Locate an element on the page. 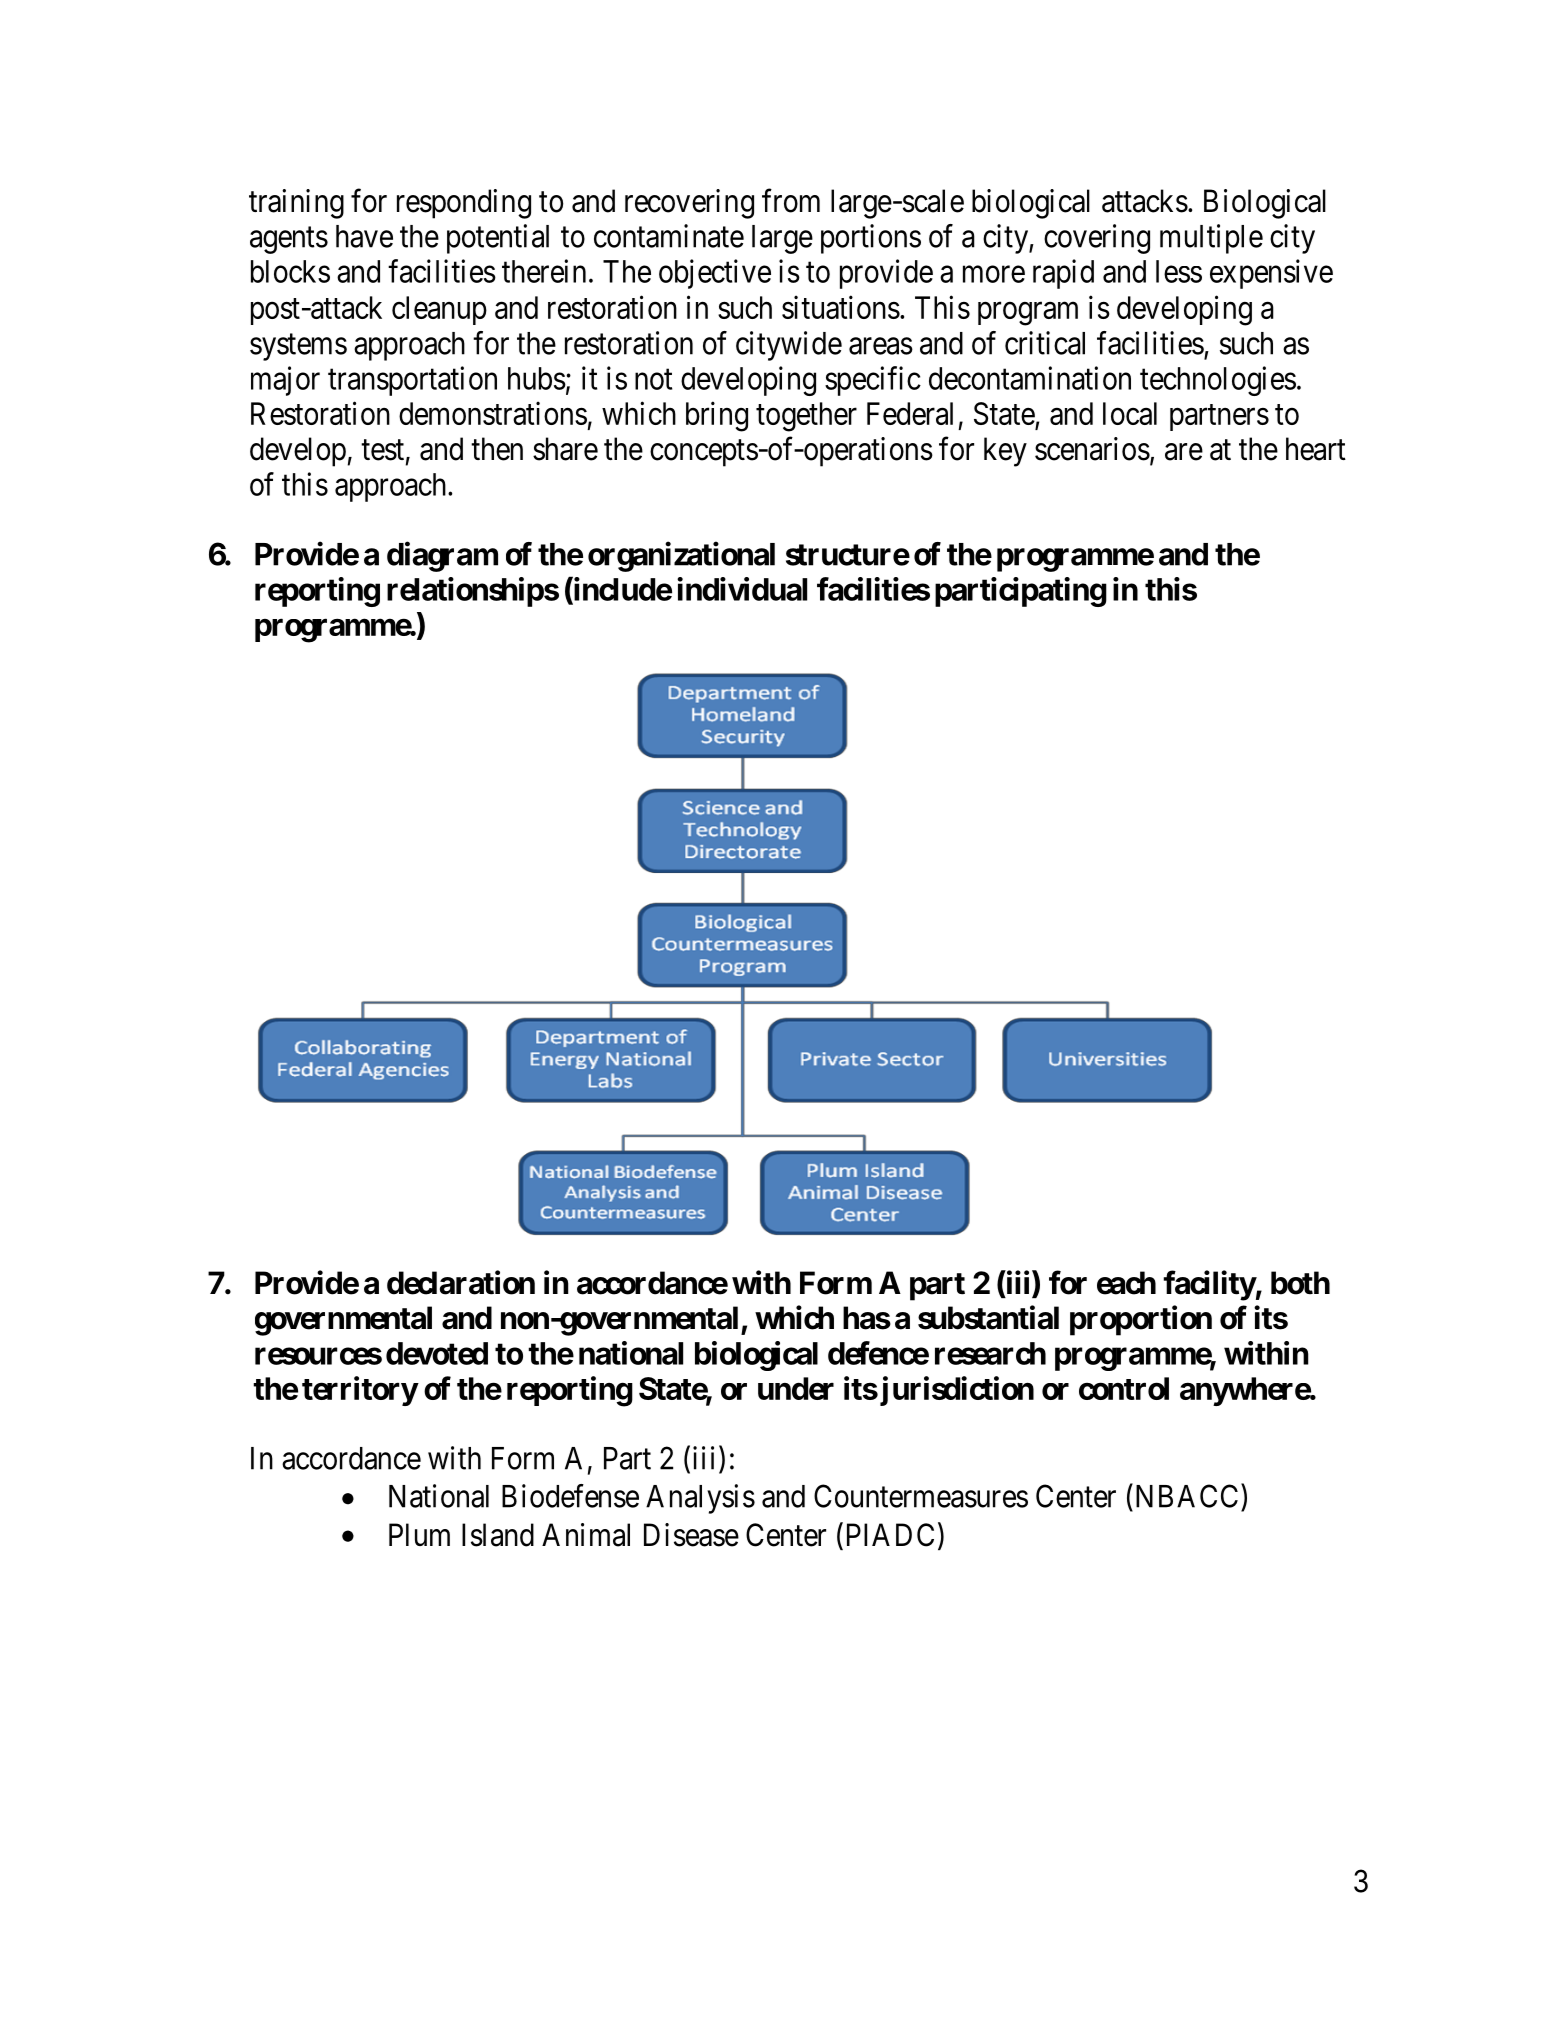 Image resolution: width=1567 pixels, height=2027 pixels. from is located at coordinates (791, 201).
